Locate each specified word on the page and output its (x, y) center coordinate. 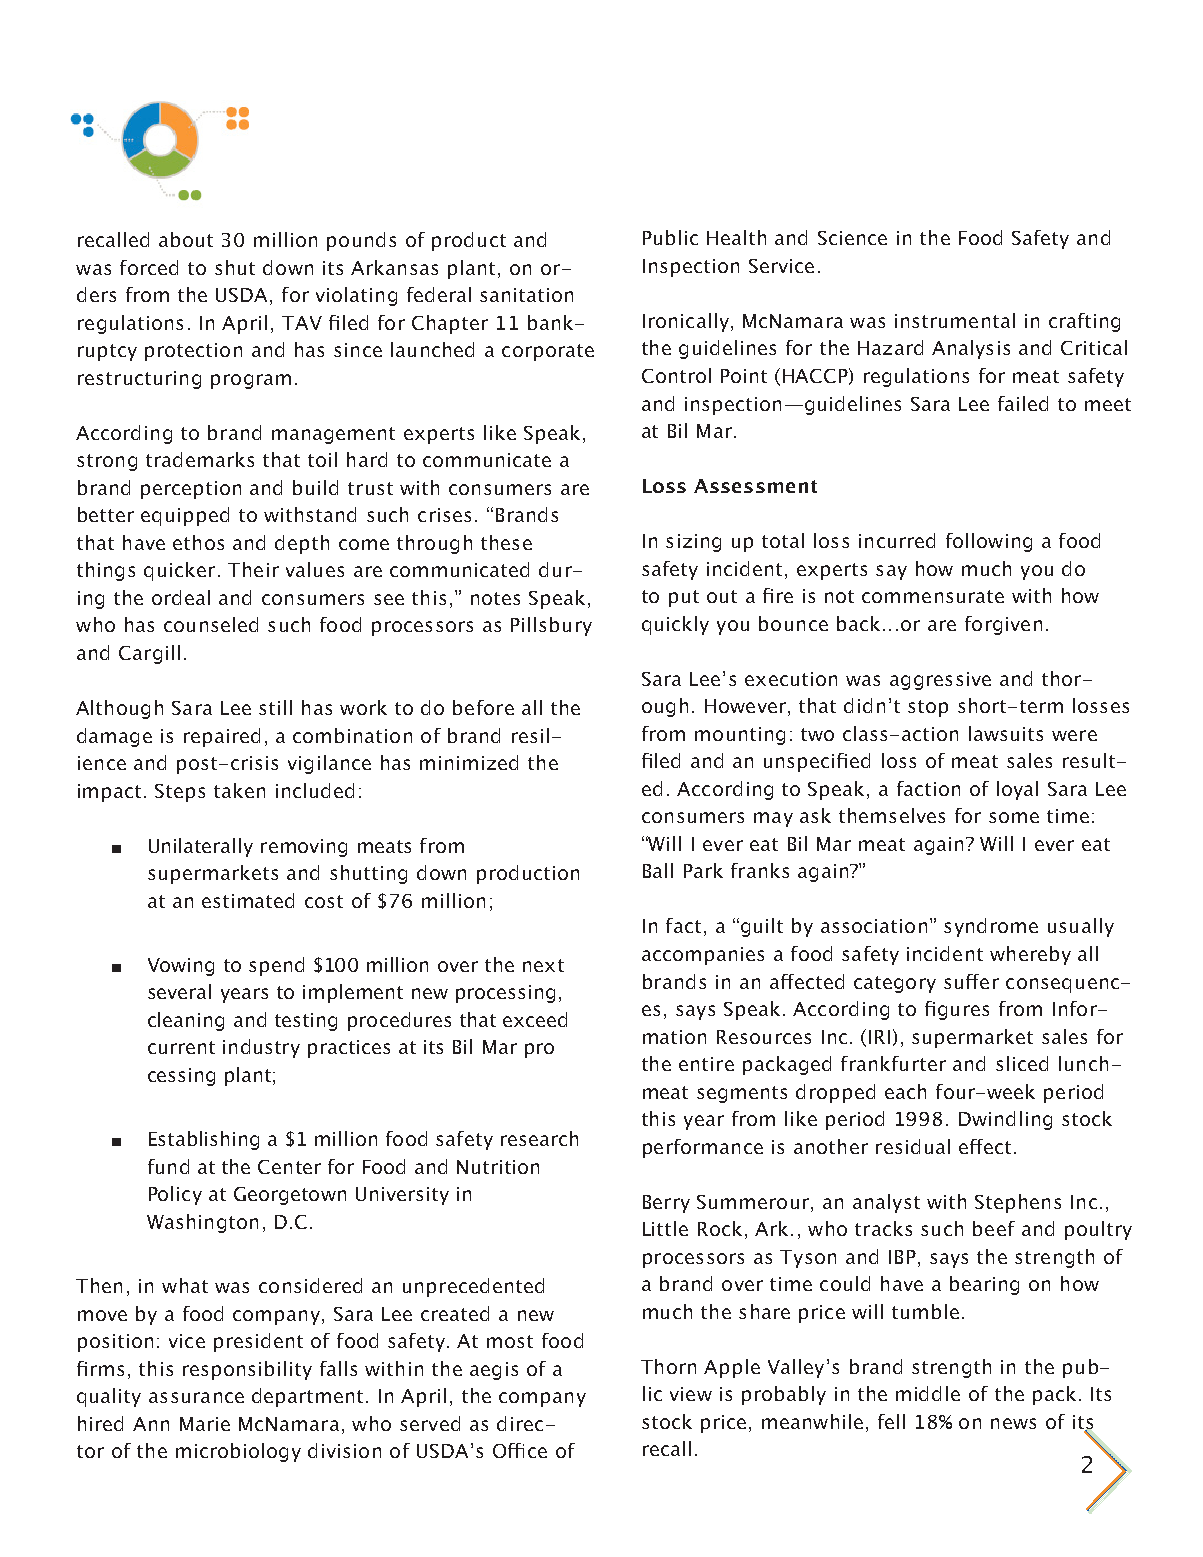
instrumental (955, 320)
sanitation (526, 295)
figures (957, 1010)
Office (520, 1450)
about (186, 239)
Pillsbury (551, 626)
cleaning (186, 1021)
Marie (205, 1424)
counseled (211, 624)
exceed (535, 1019)
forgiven (1003, 625)
